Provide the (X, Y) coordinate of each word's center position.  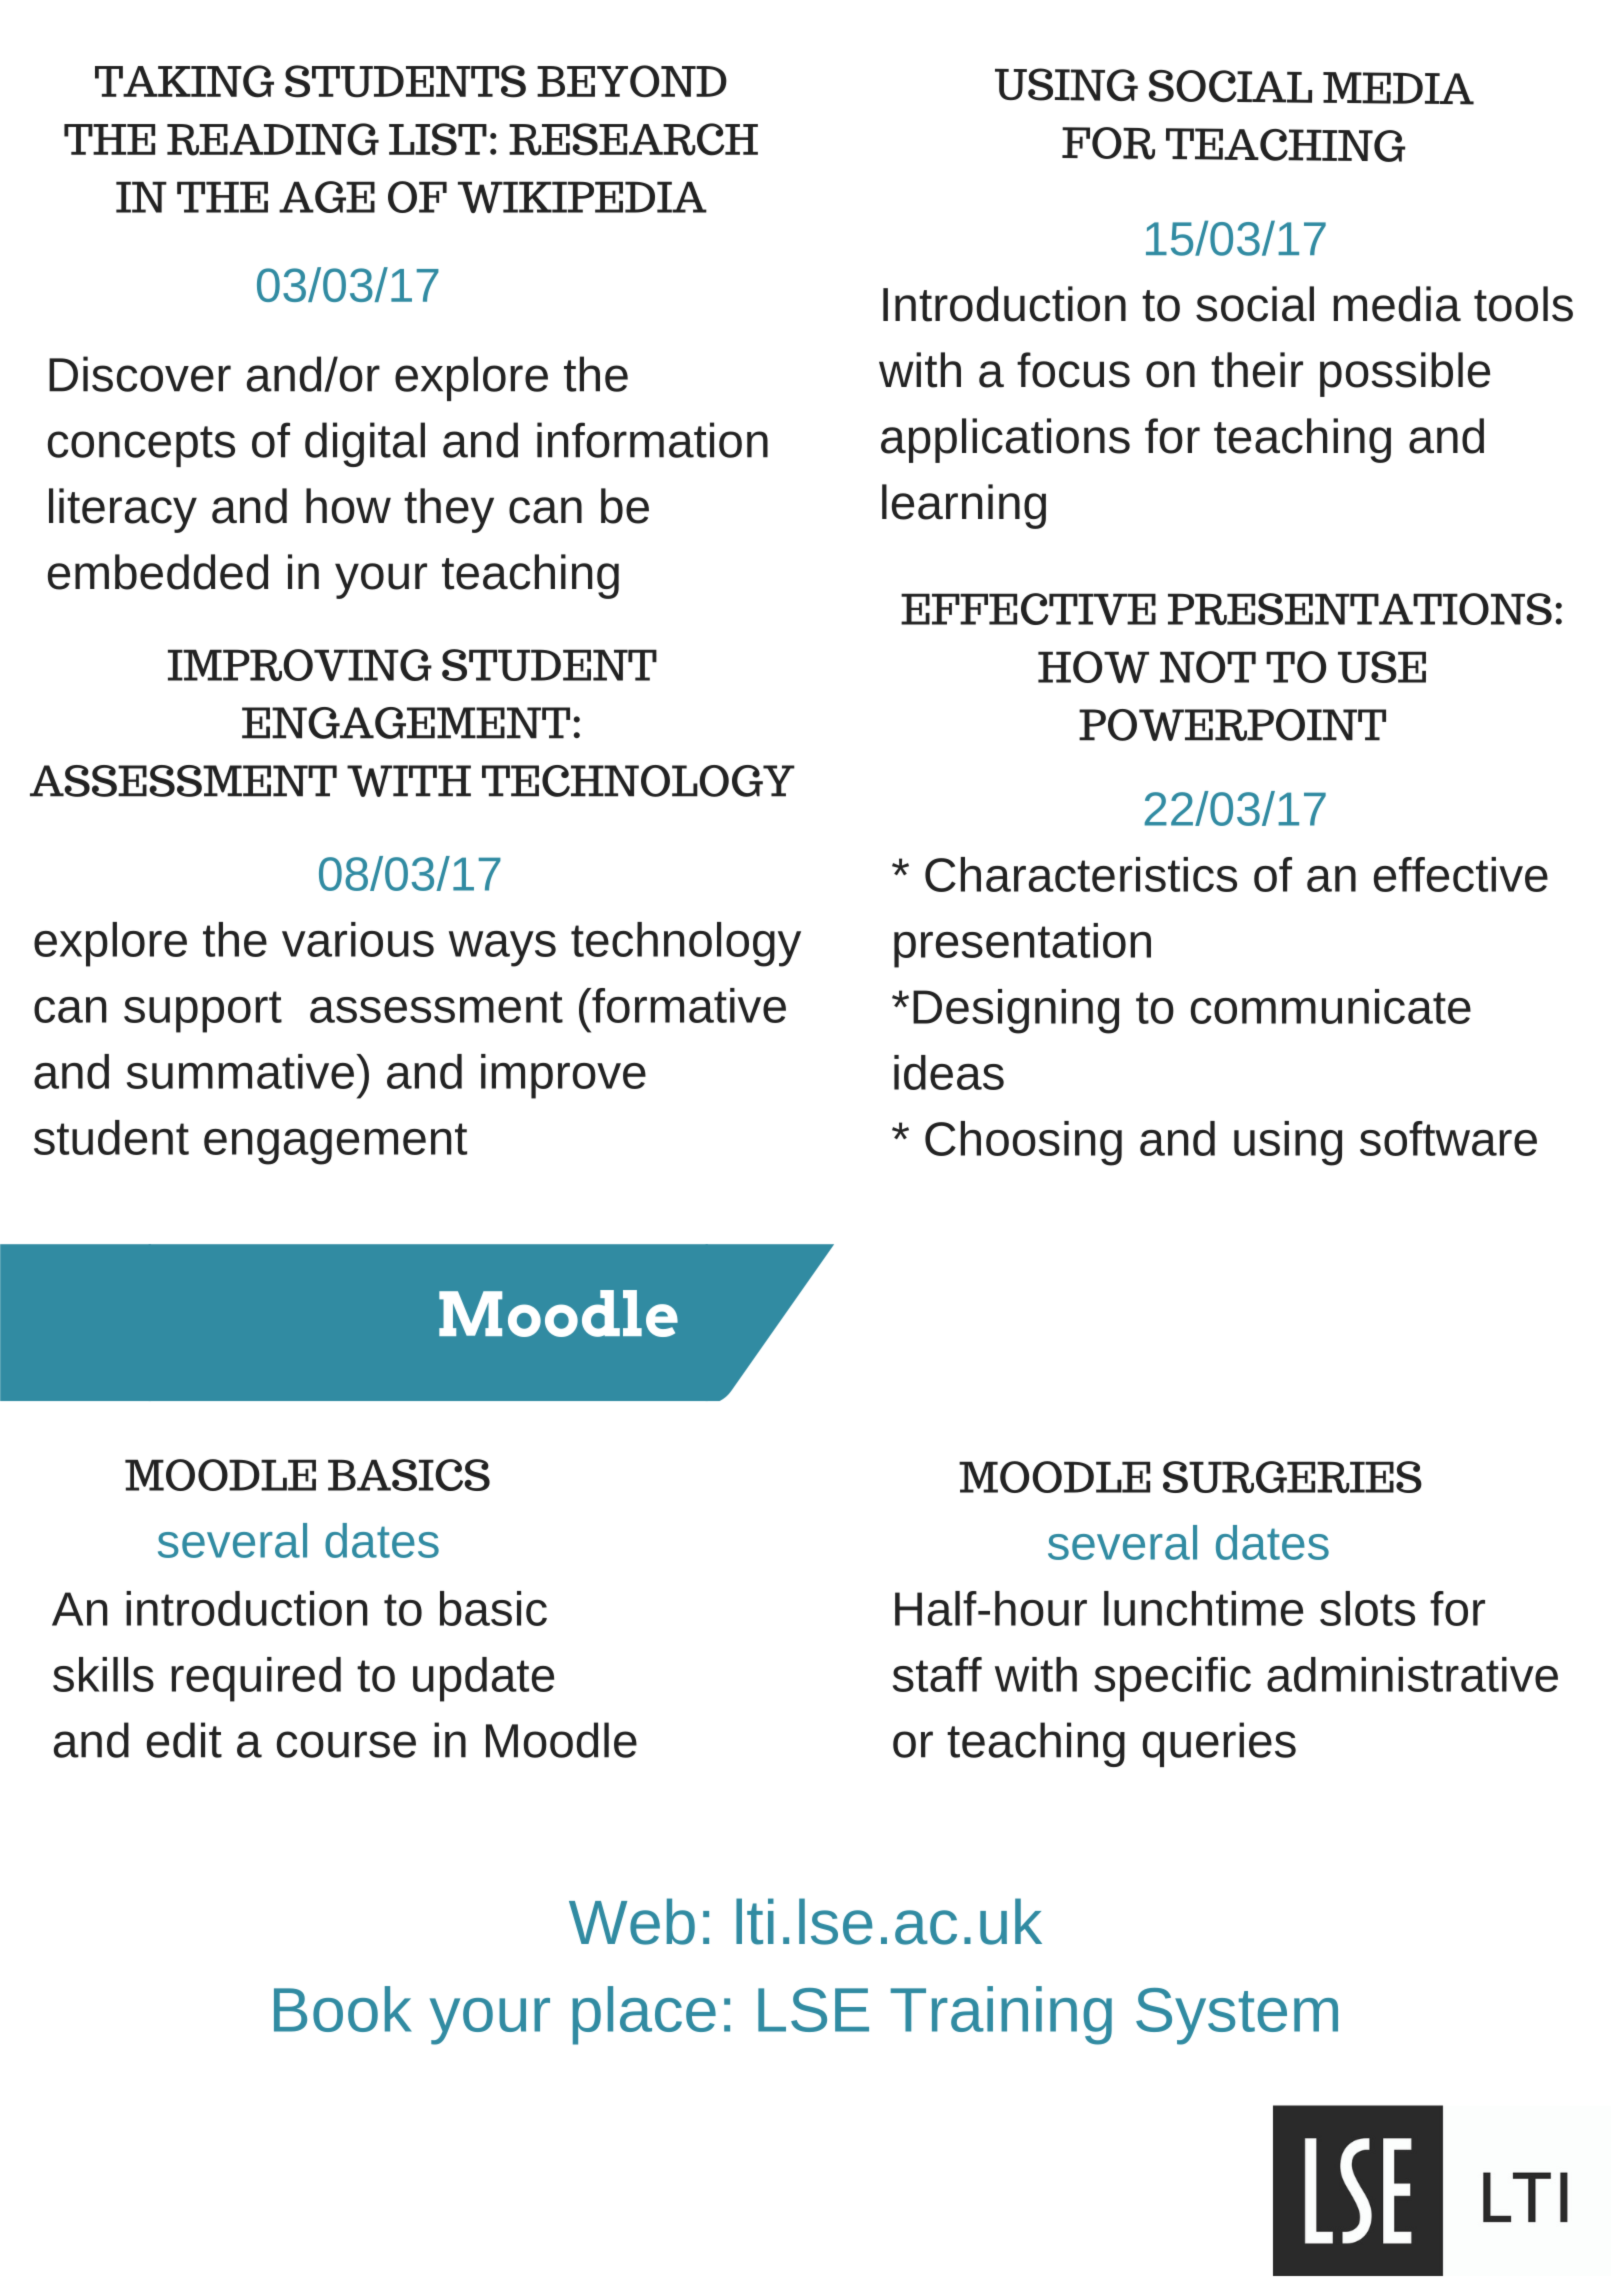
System (1237, 2016)
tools (1523, 304)
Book (343, 2009)
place (644, 2015)
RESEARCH (633, 139)
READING (273, 139)
